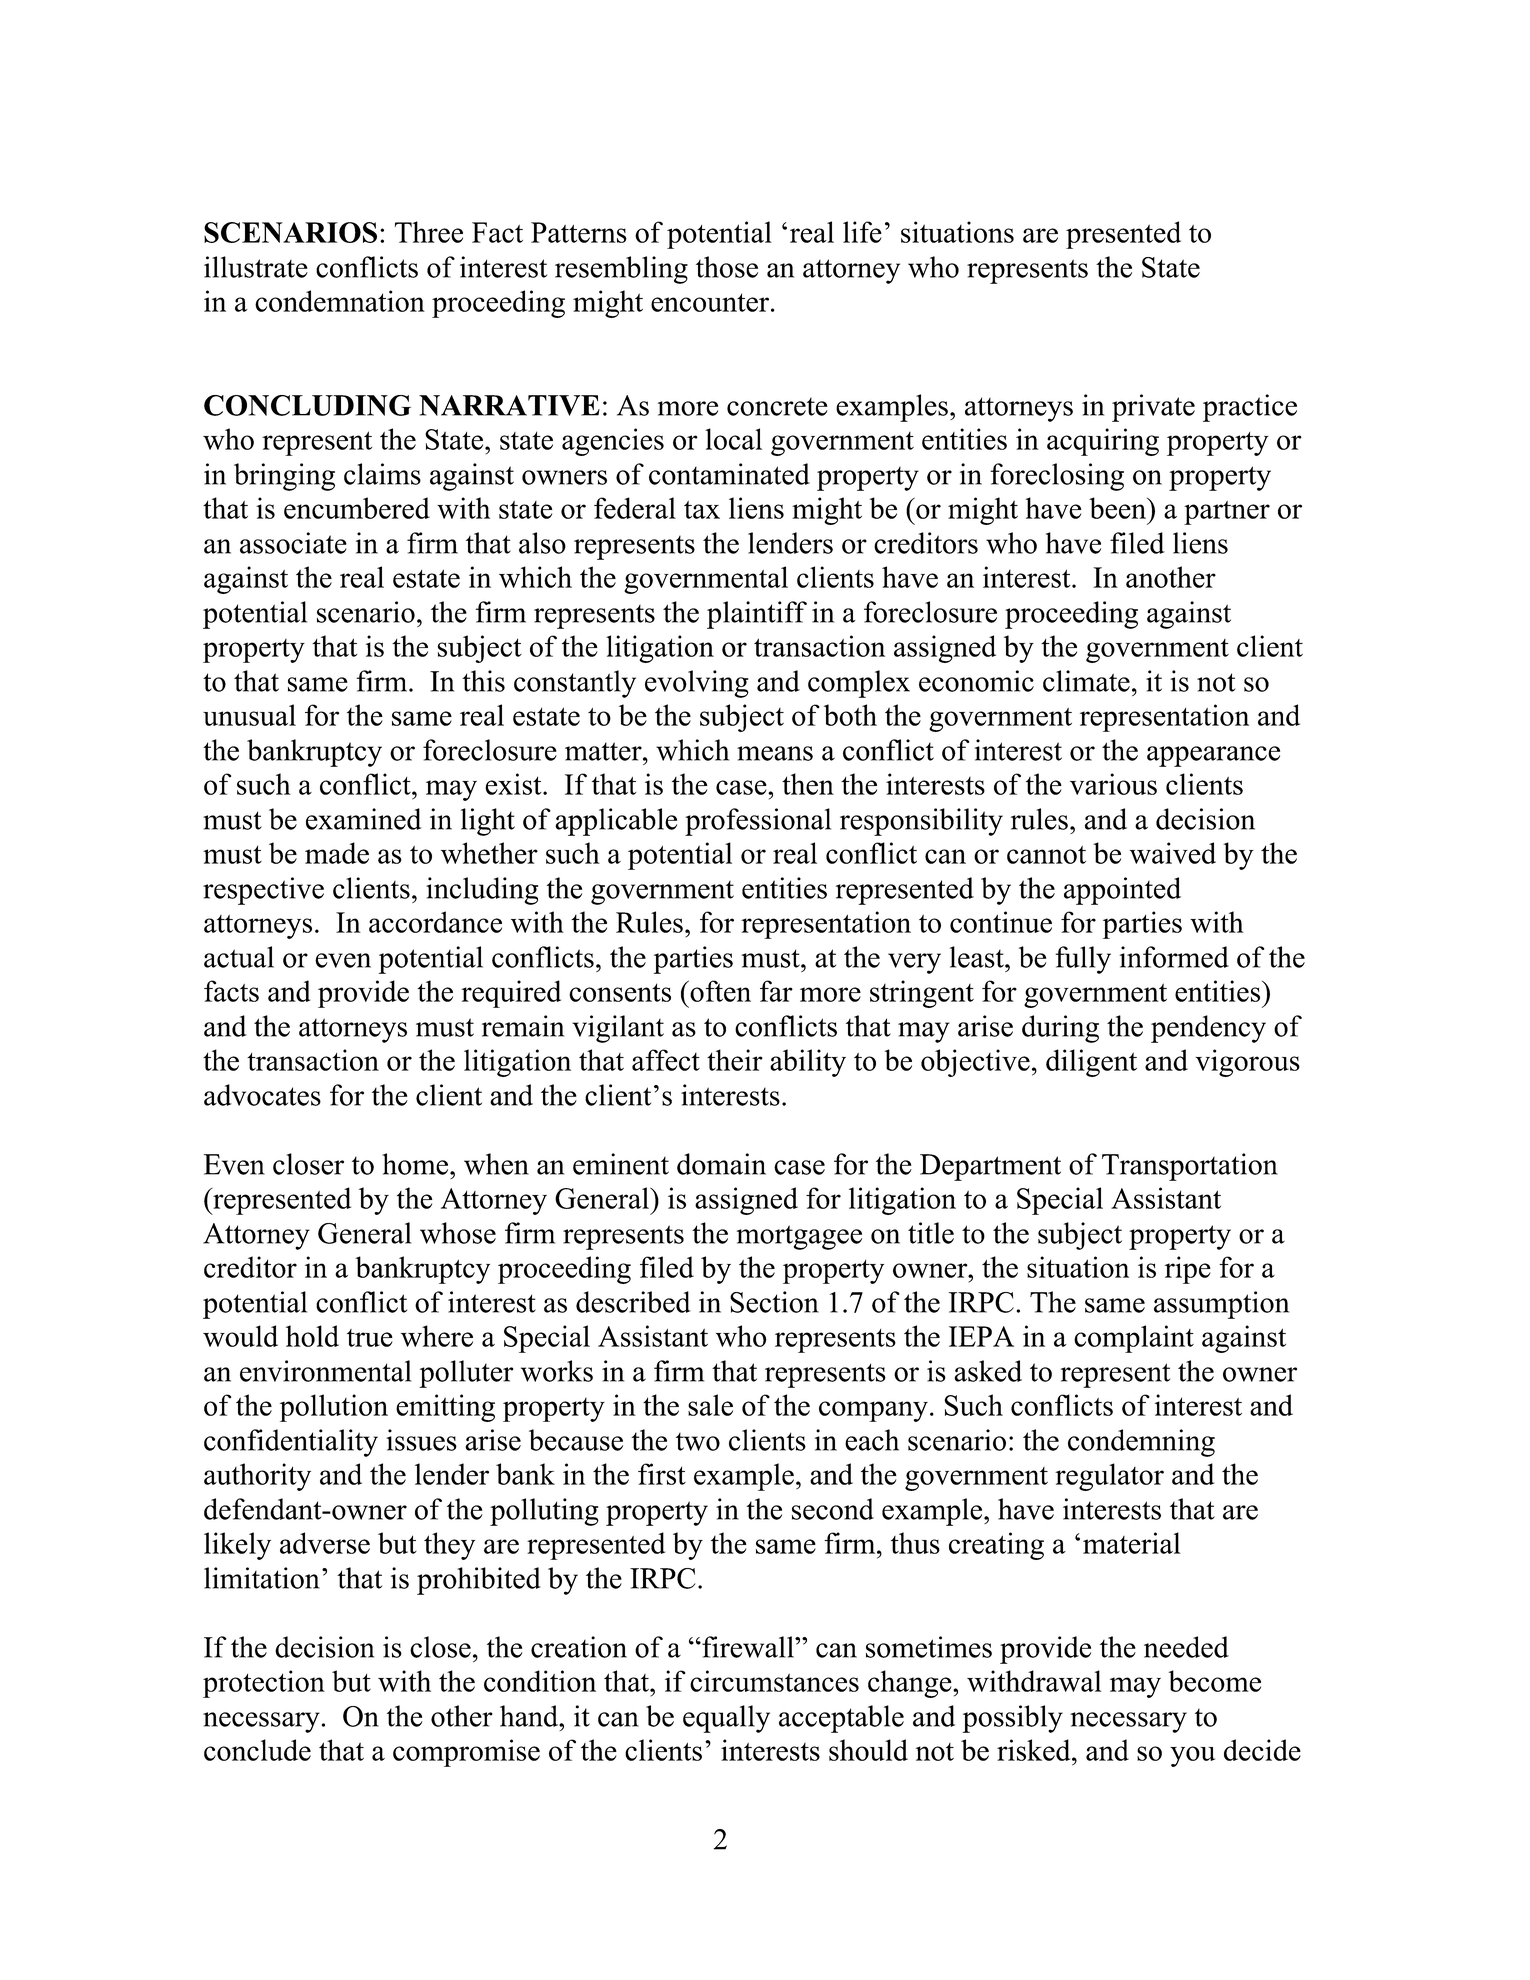 This screenshot has height=1980, width=1530. Describe the element at coordinates (776, 991) in the screenshot. I see `far` at that location.
